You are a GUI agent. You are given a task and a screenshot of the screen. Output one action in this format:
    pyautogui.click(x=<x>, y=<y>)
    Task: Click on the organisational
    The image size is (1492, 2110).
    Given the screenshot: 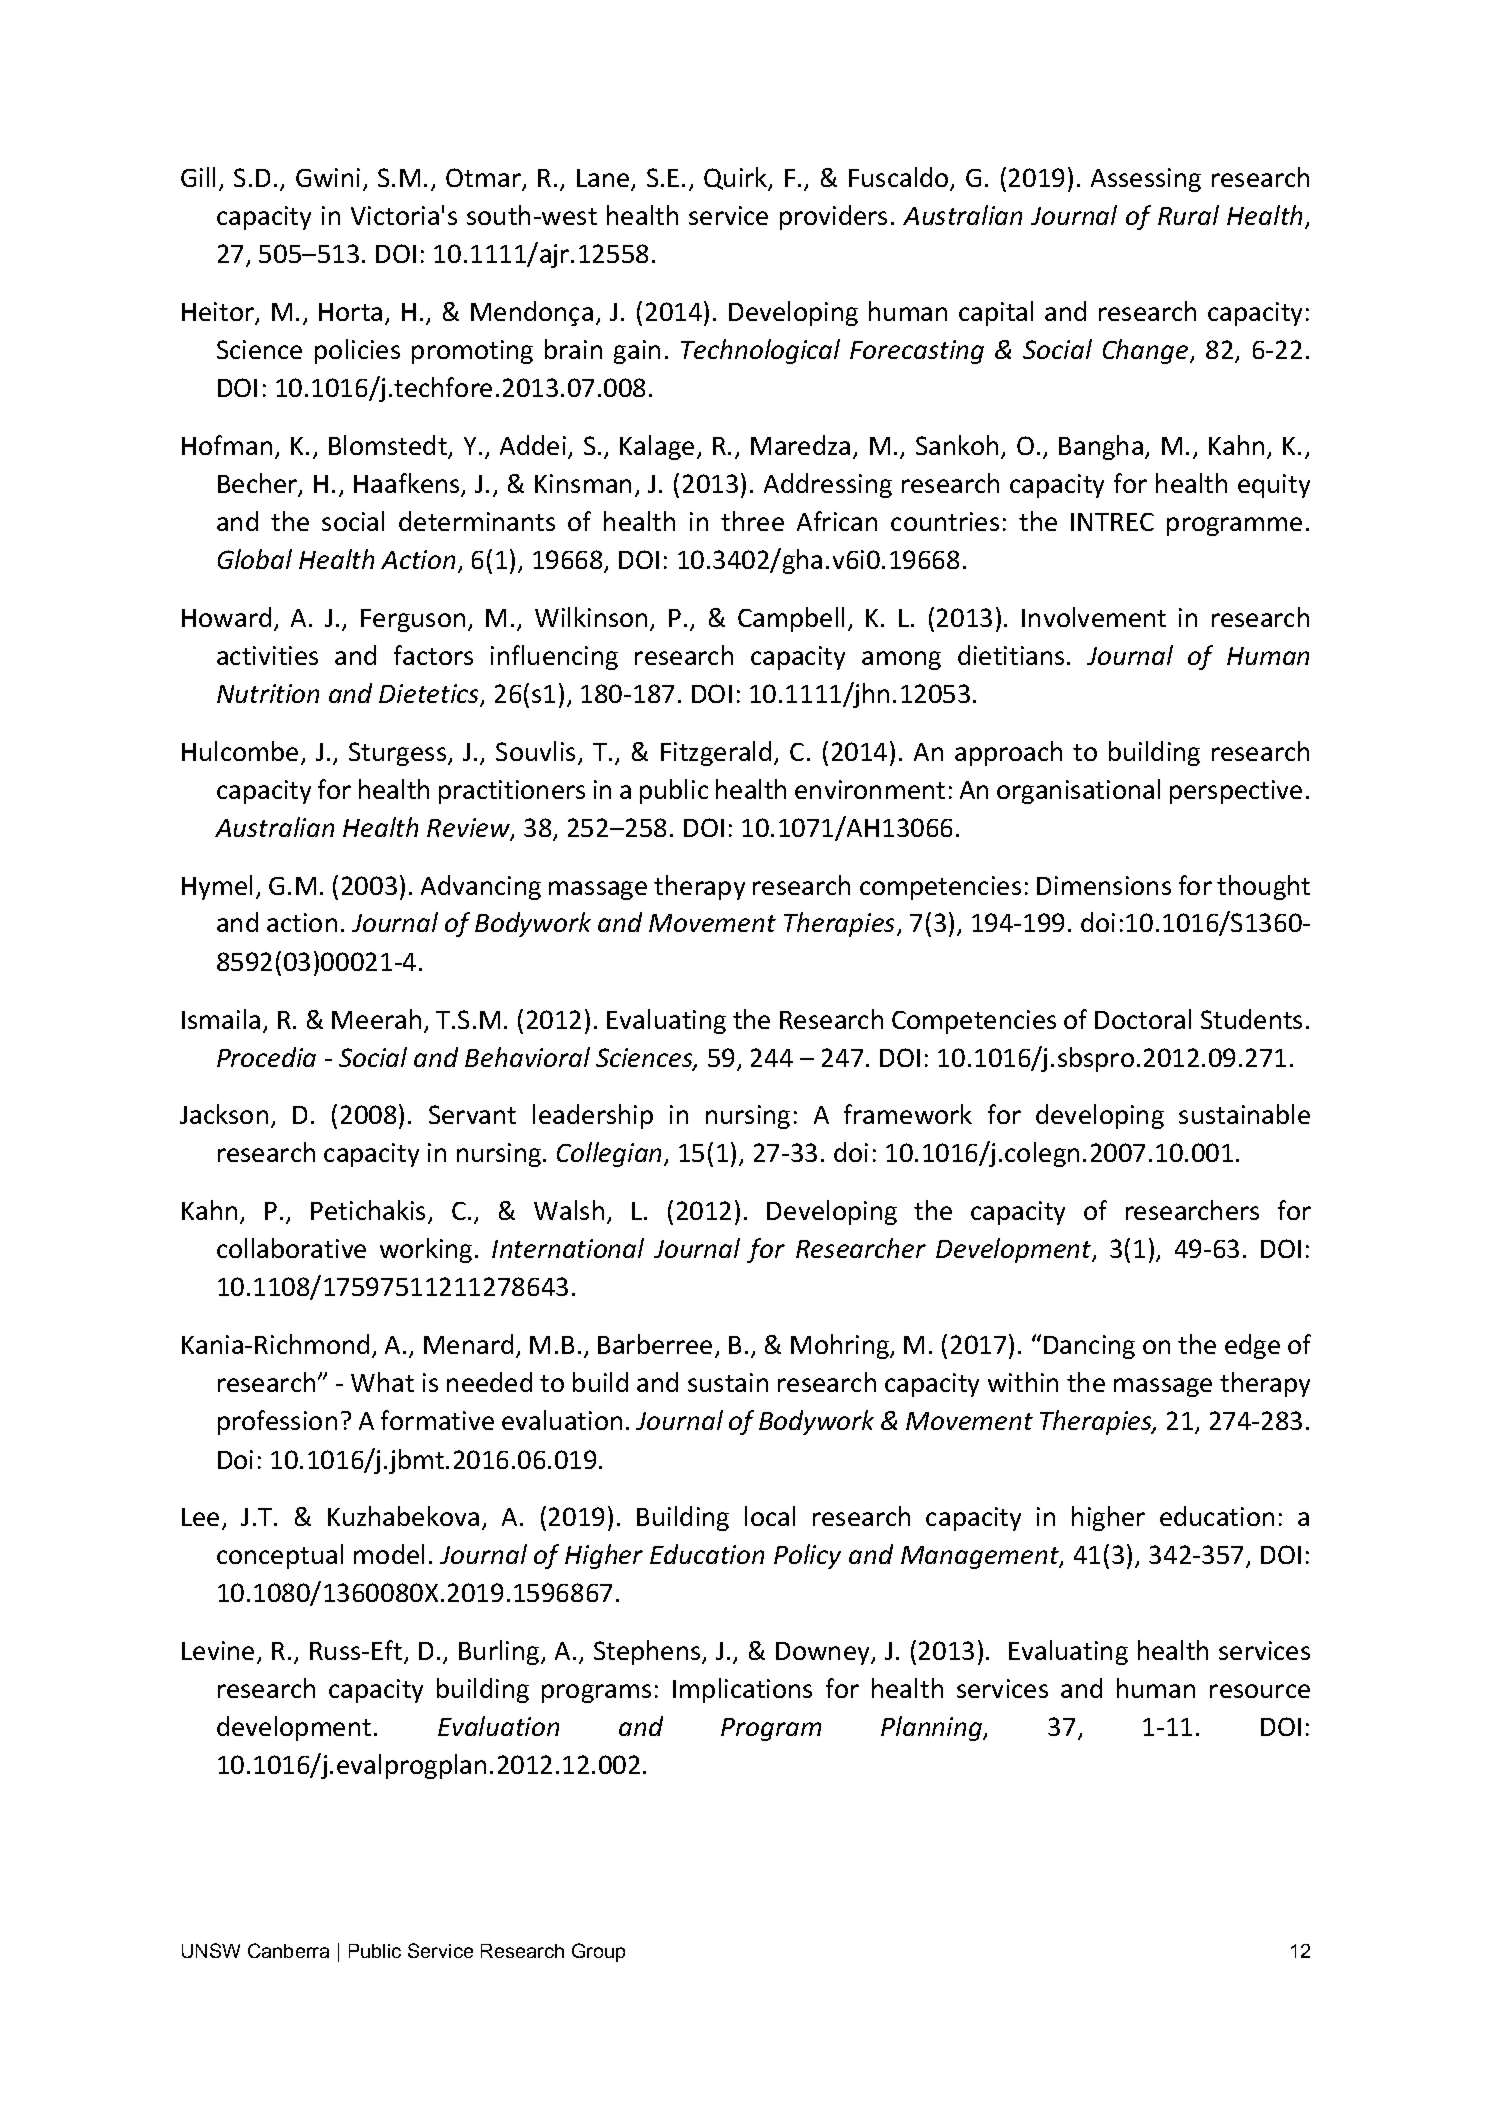 What is the action you would take?
    pyautogui.click(x=1078, y=791)
